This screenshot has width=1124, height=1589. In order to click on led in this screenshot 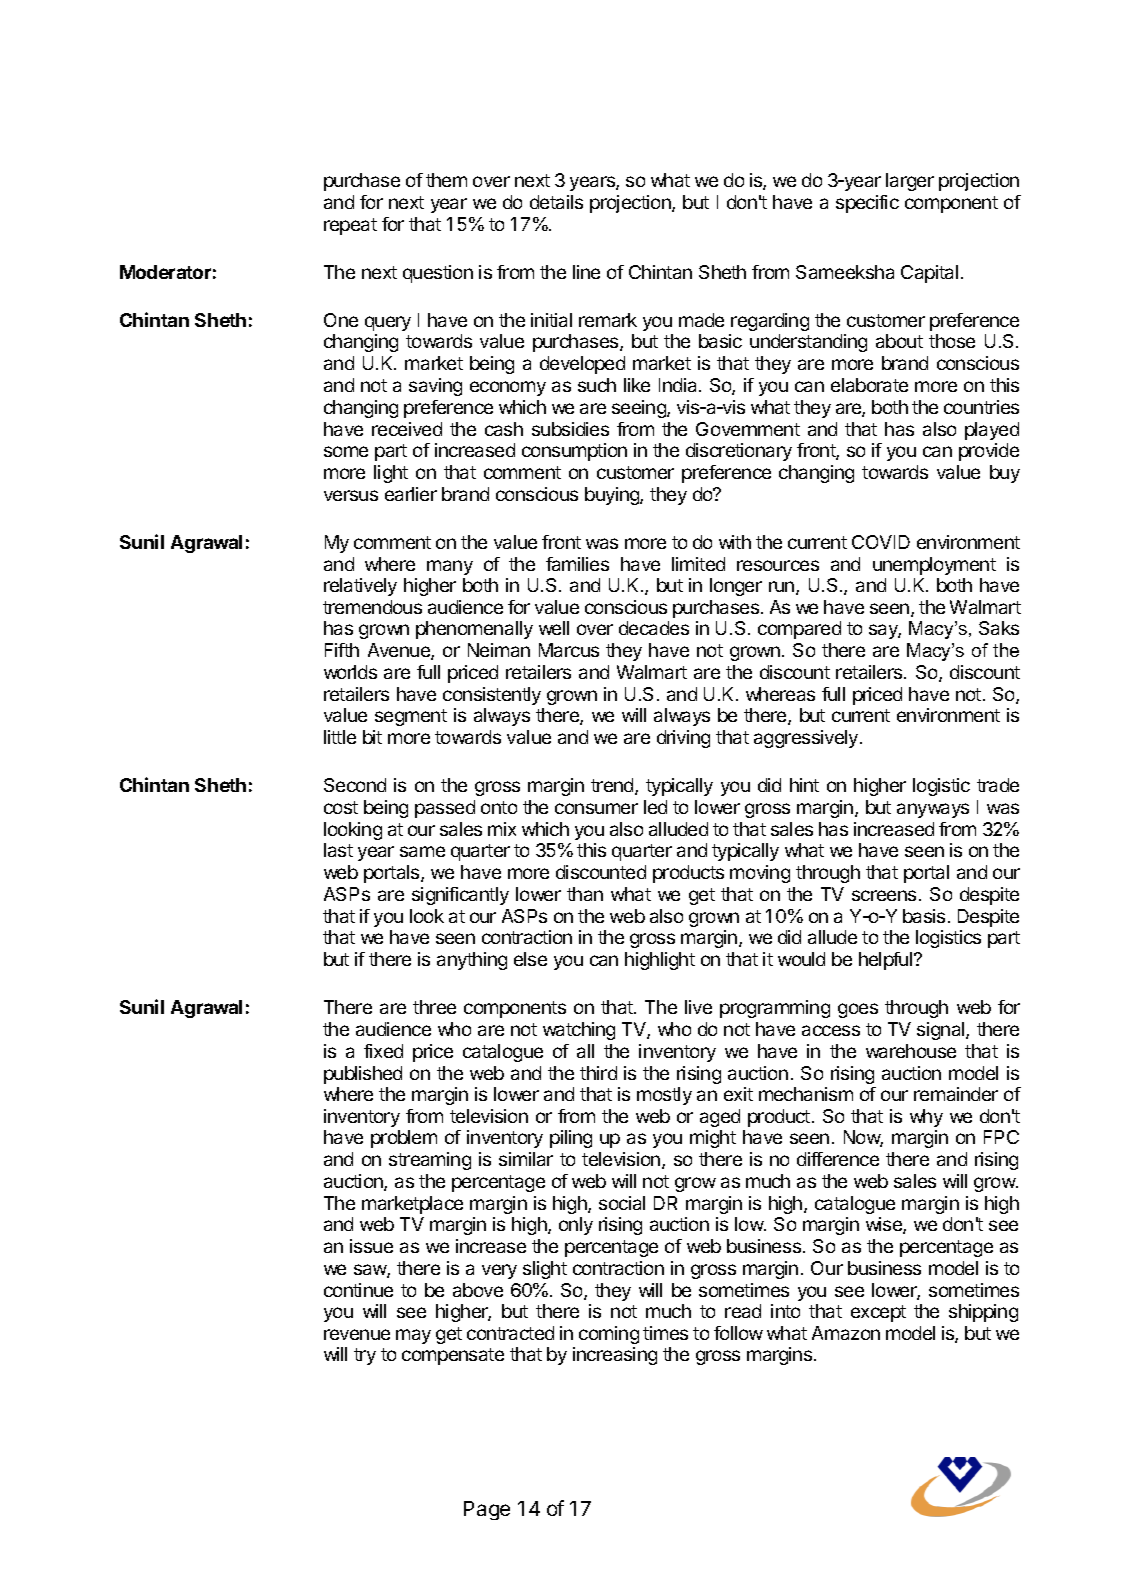, I will do `click(655, 807)`.
